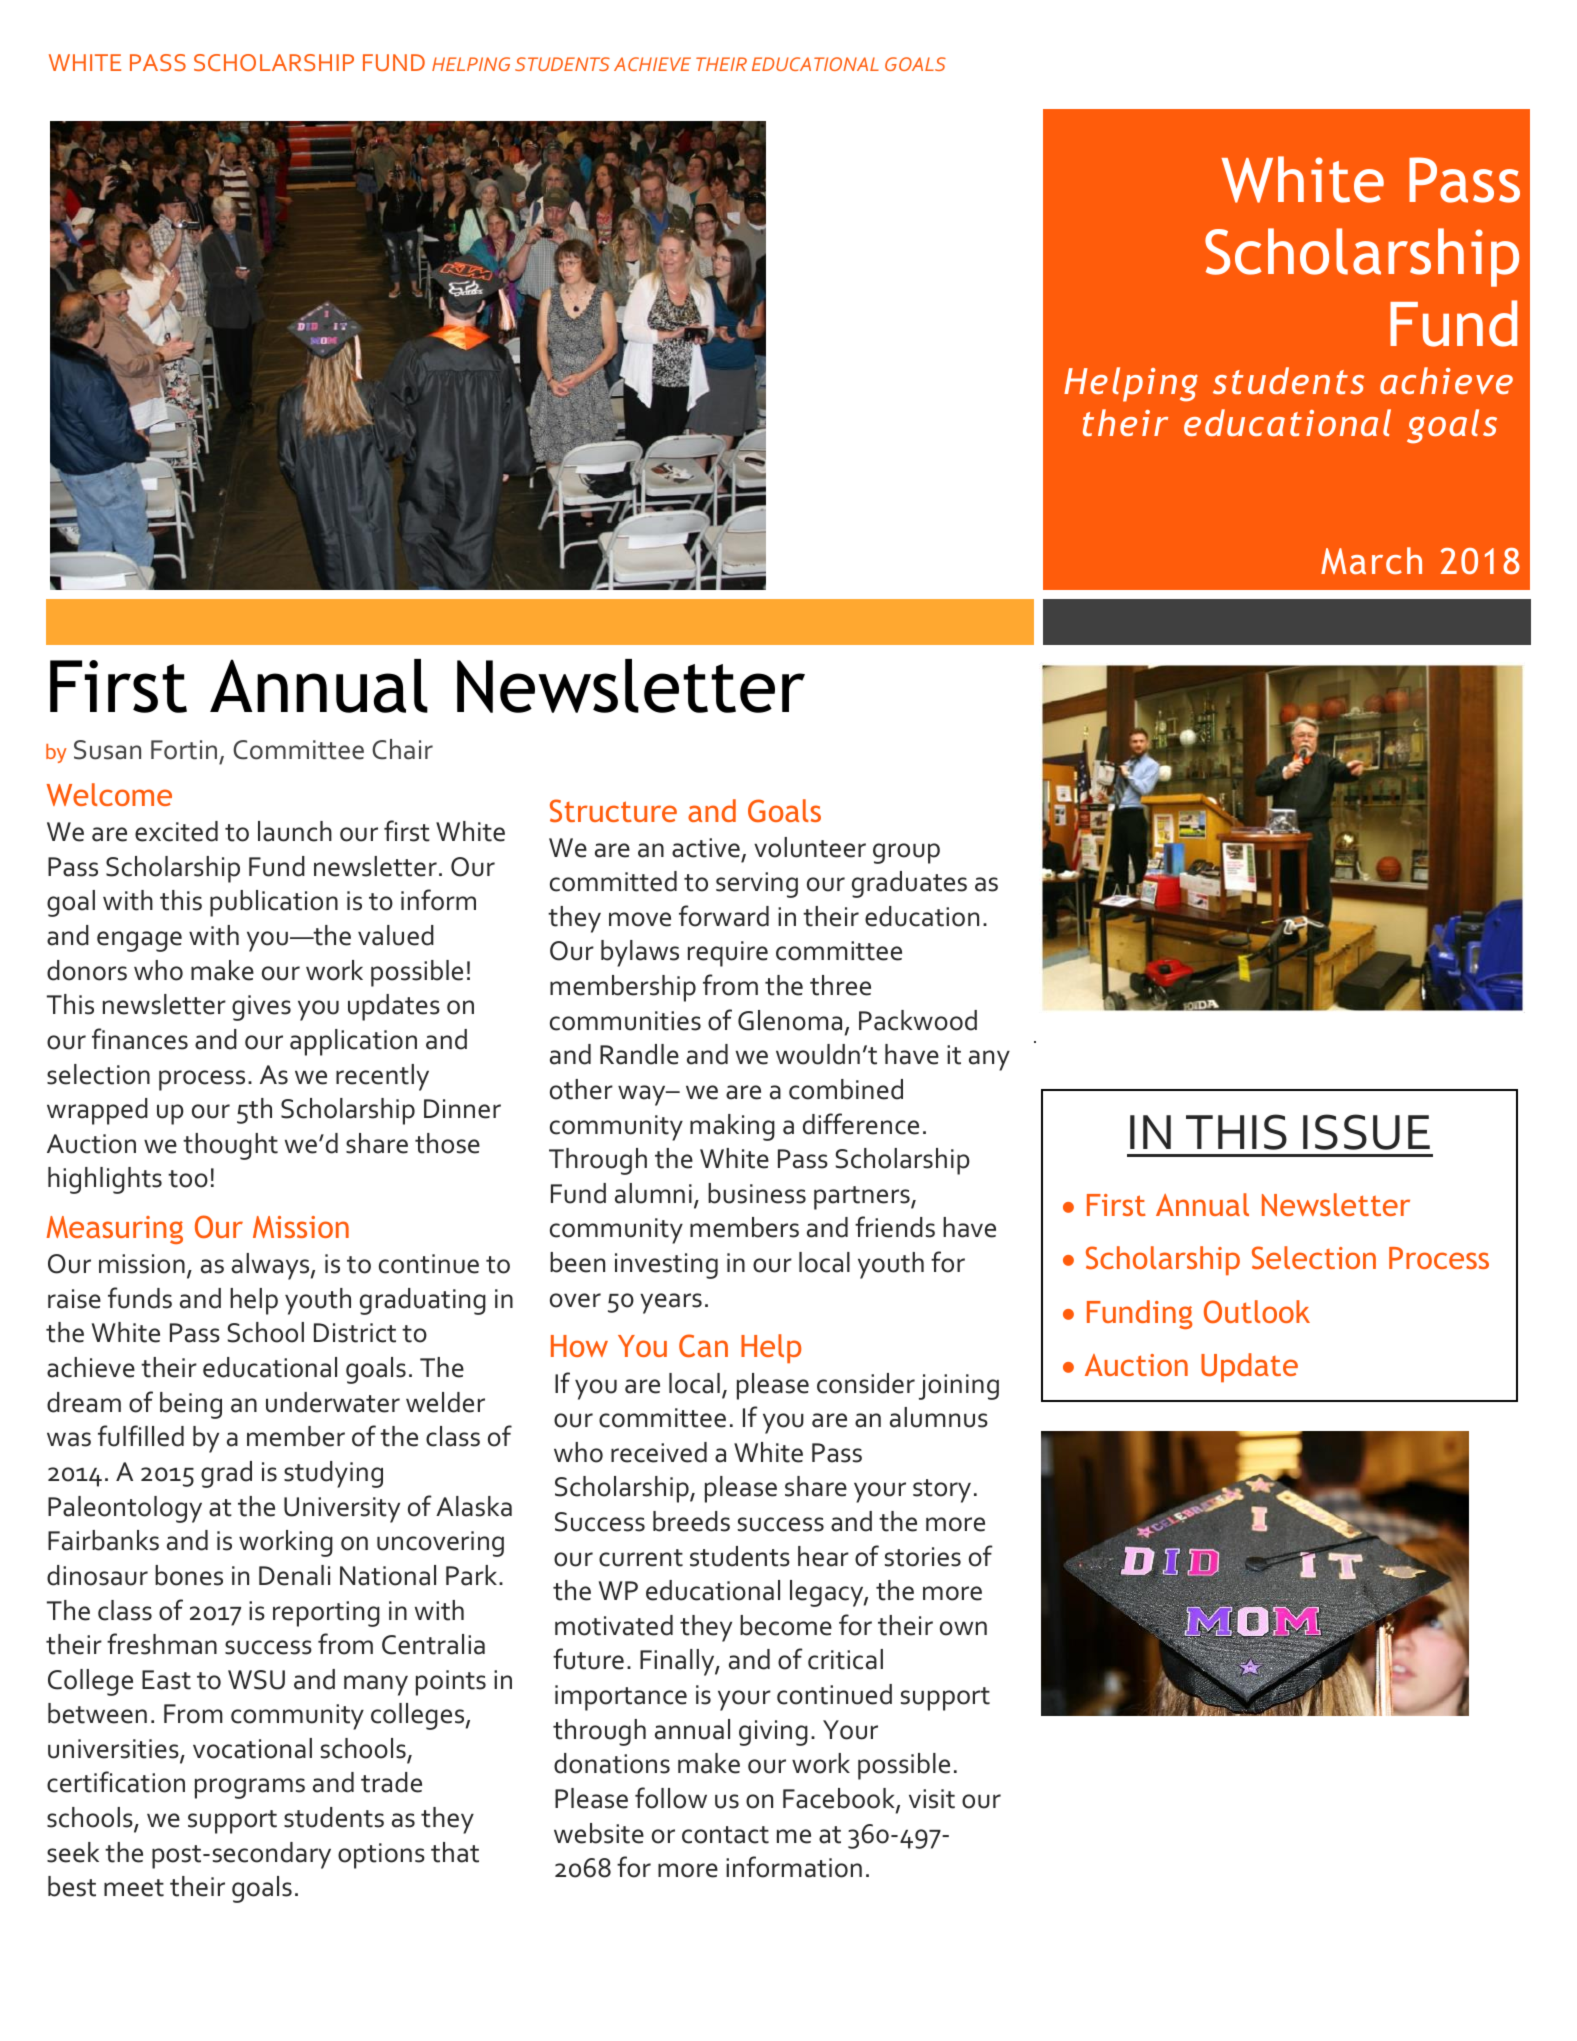 This screenshot has width=1577, height=2041. I want to click on breeds, so click(691, 1521).
